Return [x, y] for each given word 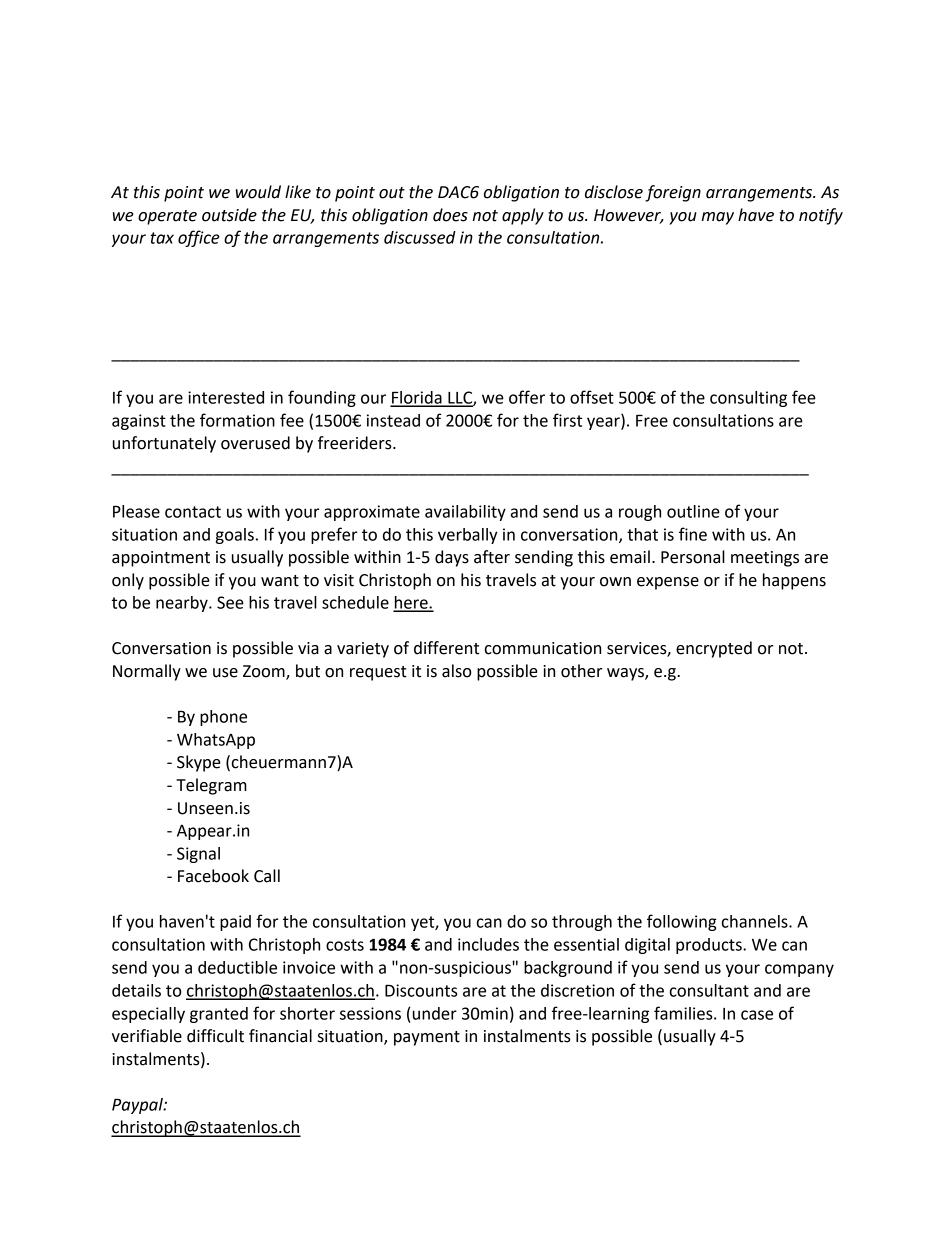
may [717, 218]
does [450, 215]
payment [427, 1038]
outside [229, 215]
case [757, 1015]
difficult [215, 1036]
